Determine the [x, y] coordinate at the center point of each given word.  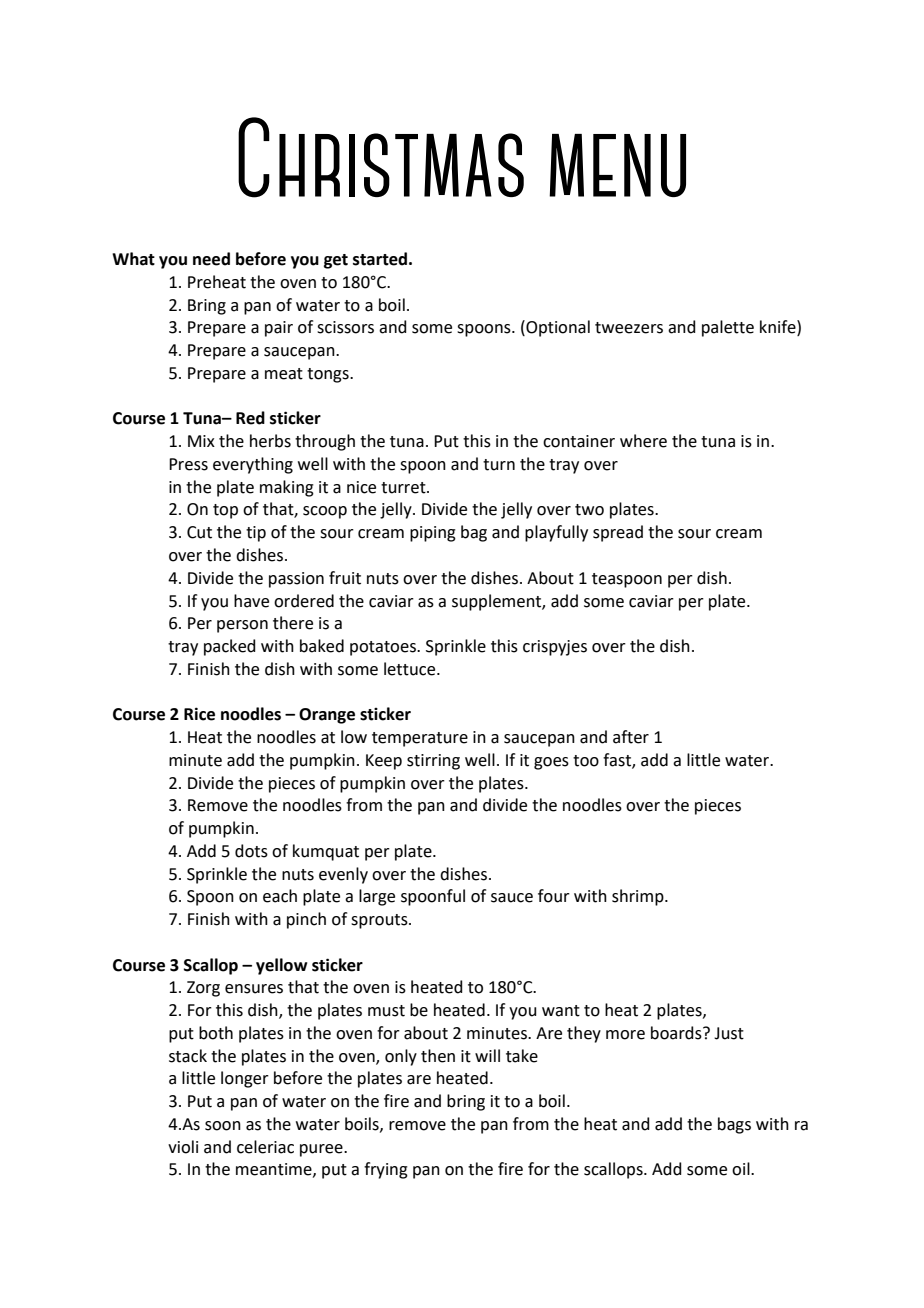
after [631, 737]
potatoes [384, 648]
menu [617, 165]
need [211, 259]
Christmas [381, 157]
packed [230, 647]
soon [223, 1126]
